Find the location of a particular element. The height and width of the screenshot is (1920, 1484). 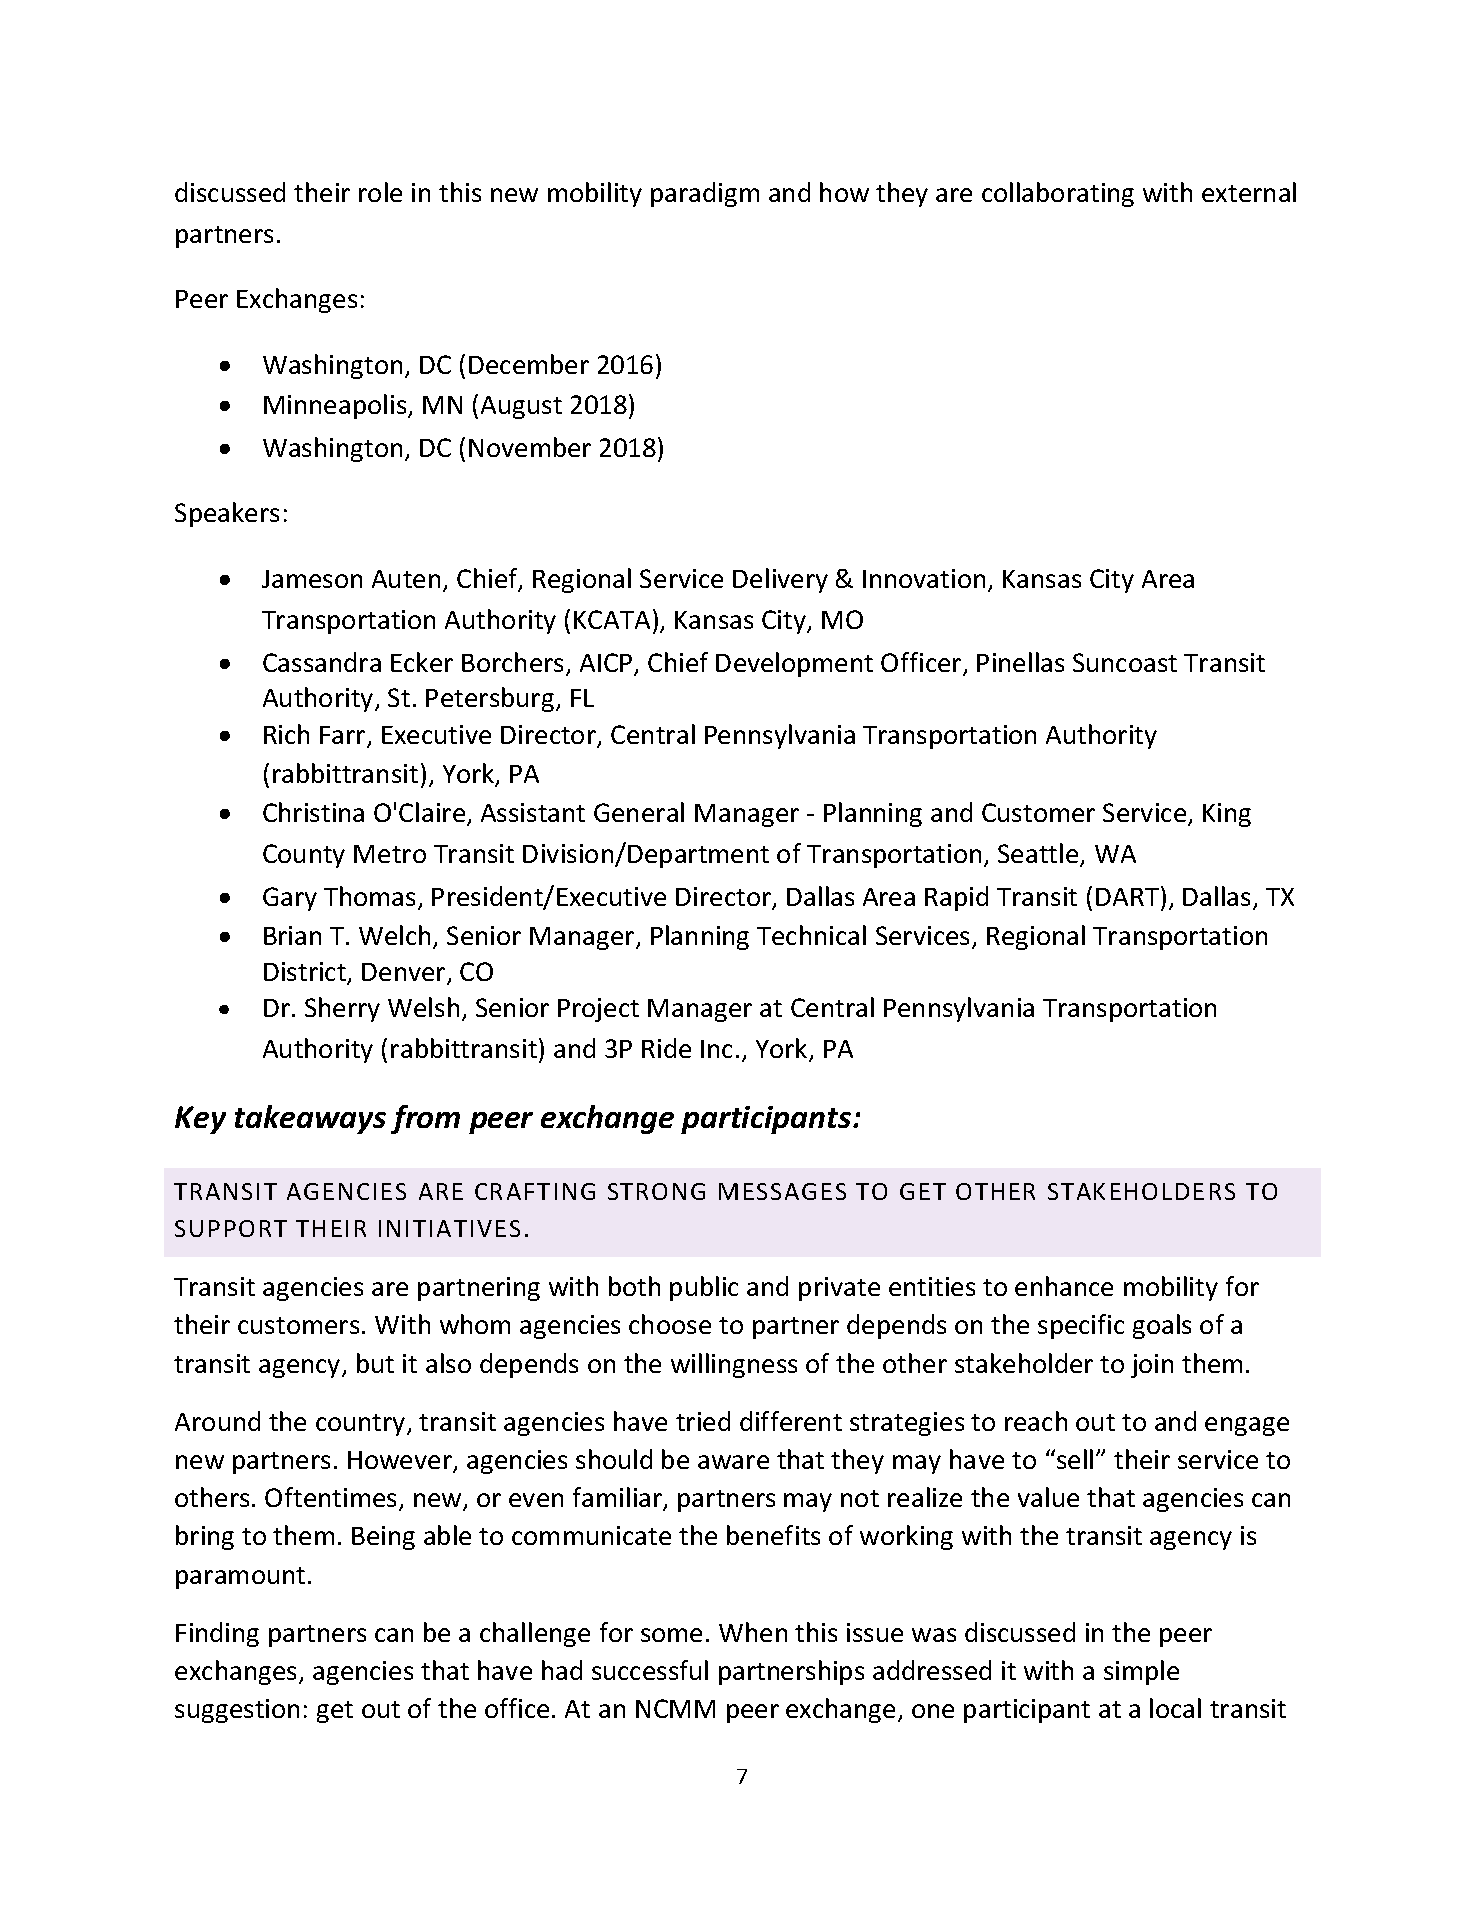

collaborating is located at coordinates (1058, 194).
